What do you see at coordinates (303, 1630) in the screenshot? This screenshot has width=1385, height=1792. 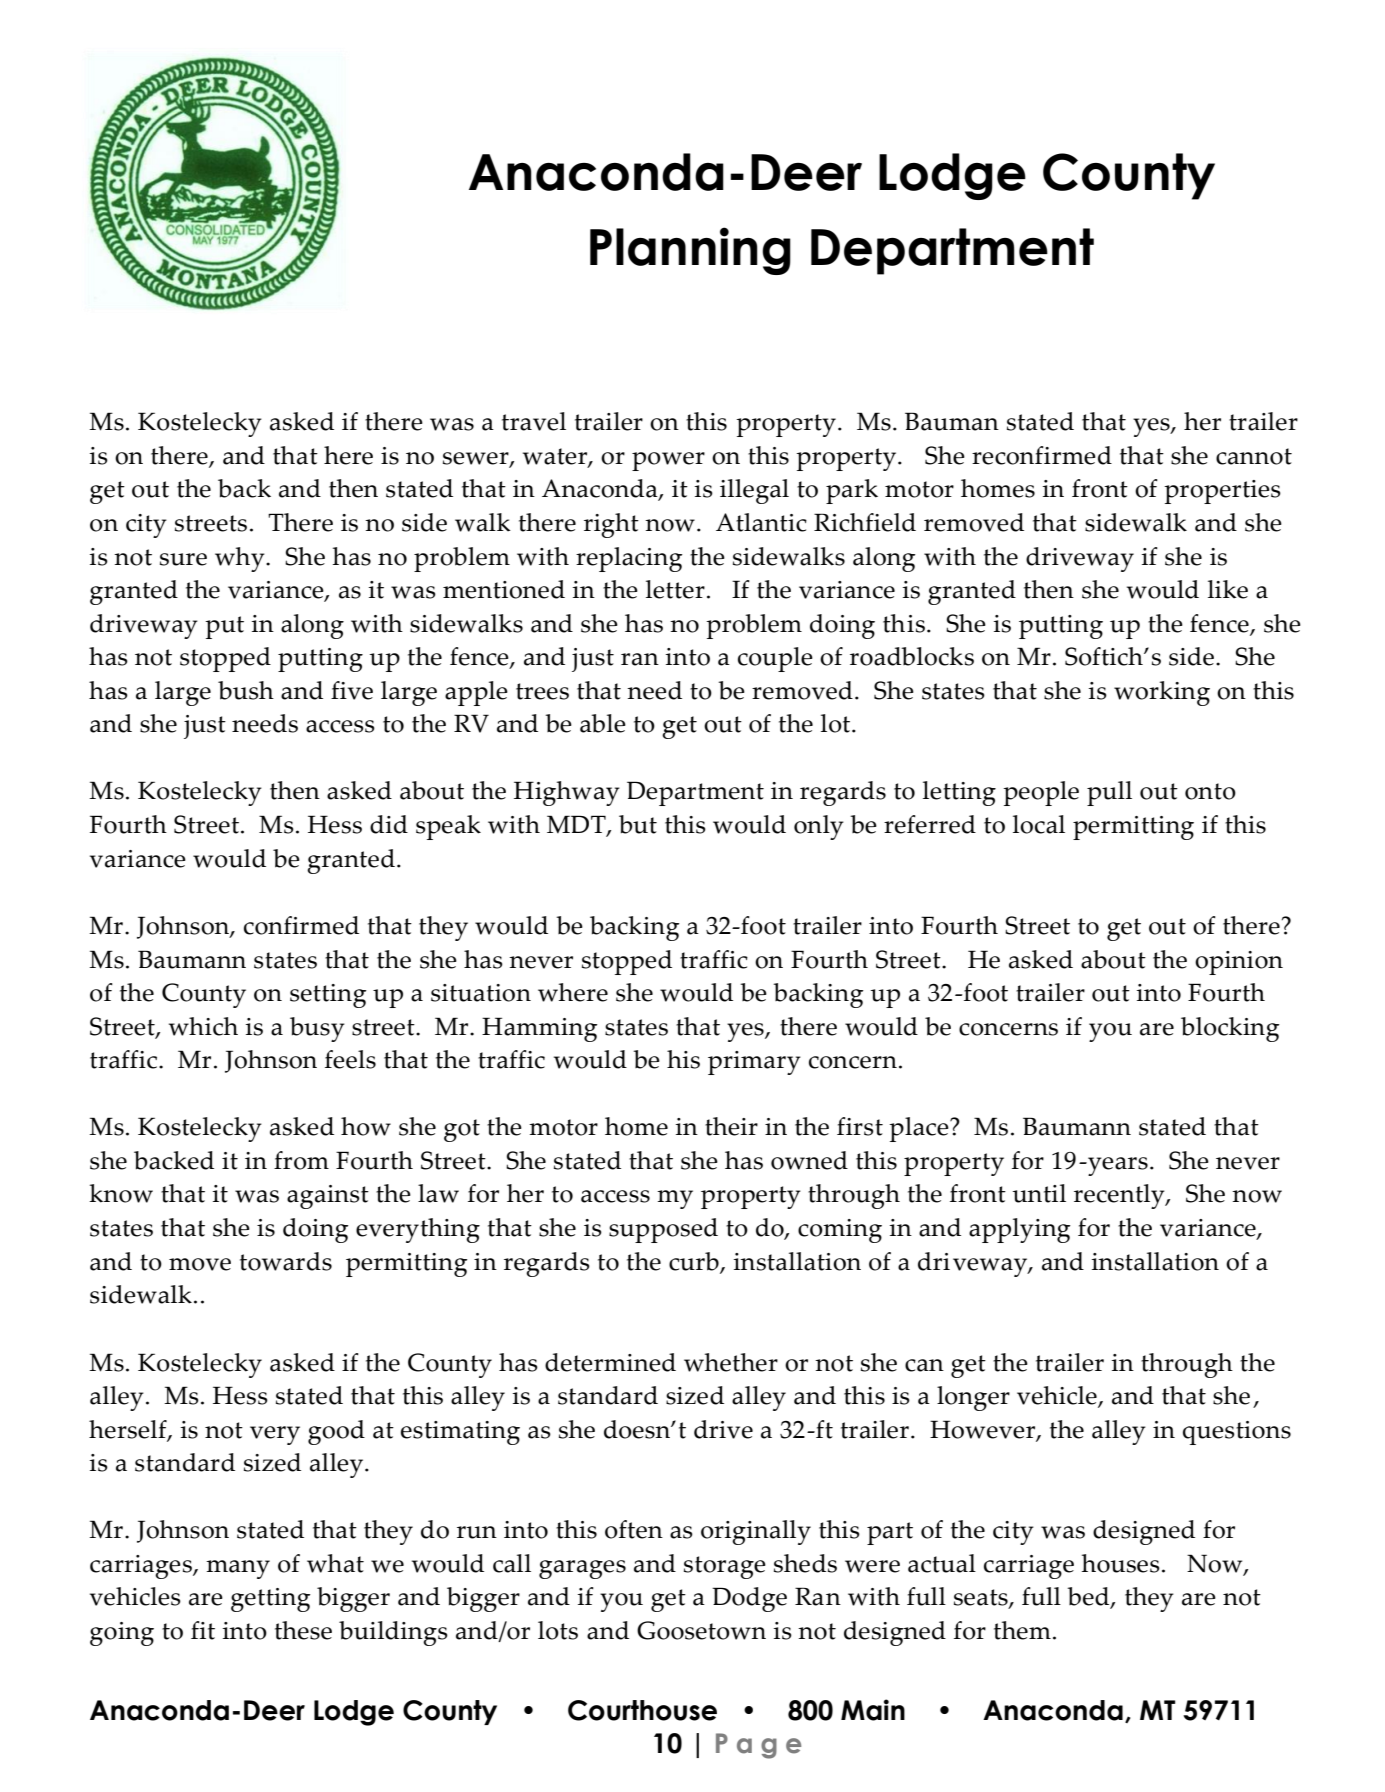 I see `these` at bounding box center [303, 1630].
